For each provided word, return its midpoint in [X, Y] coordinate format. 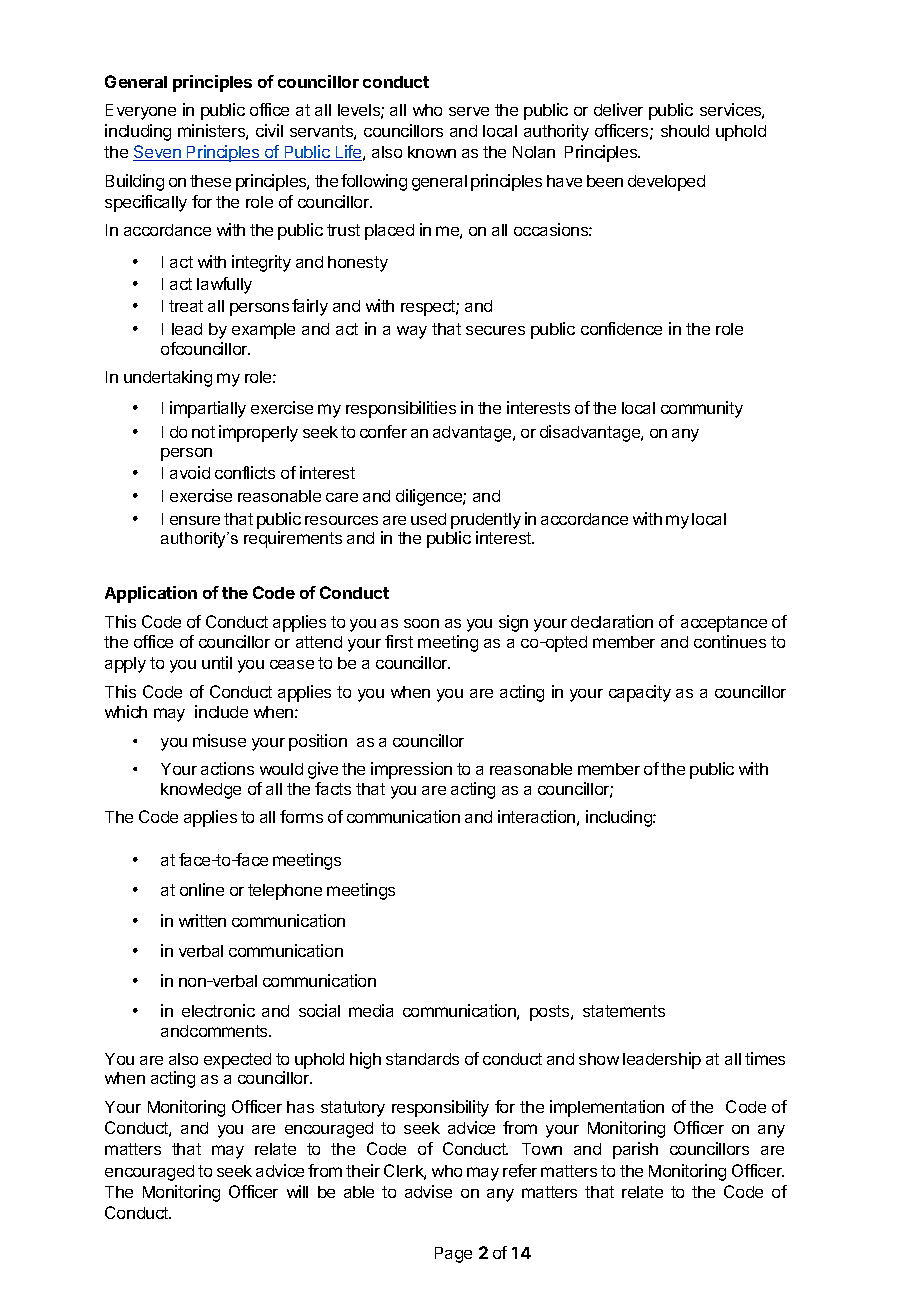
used [428, 519]
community [702, 409]
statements [624, 1011]
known [432, 152]
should [685, 131]
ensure [195, 520]
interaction [536, 816]
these [210, 181]
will [297, 1191]
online [202, 889]
